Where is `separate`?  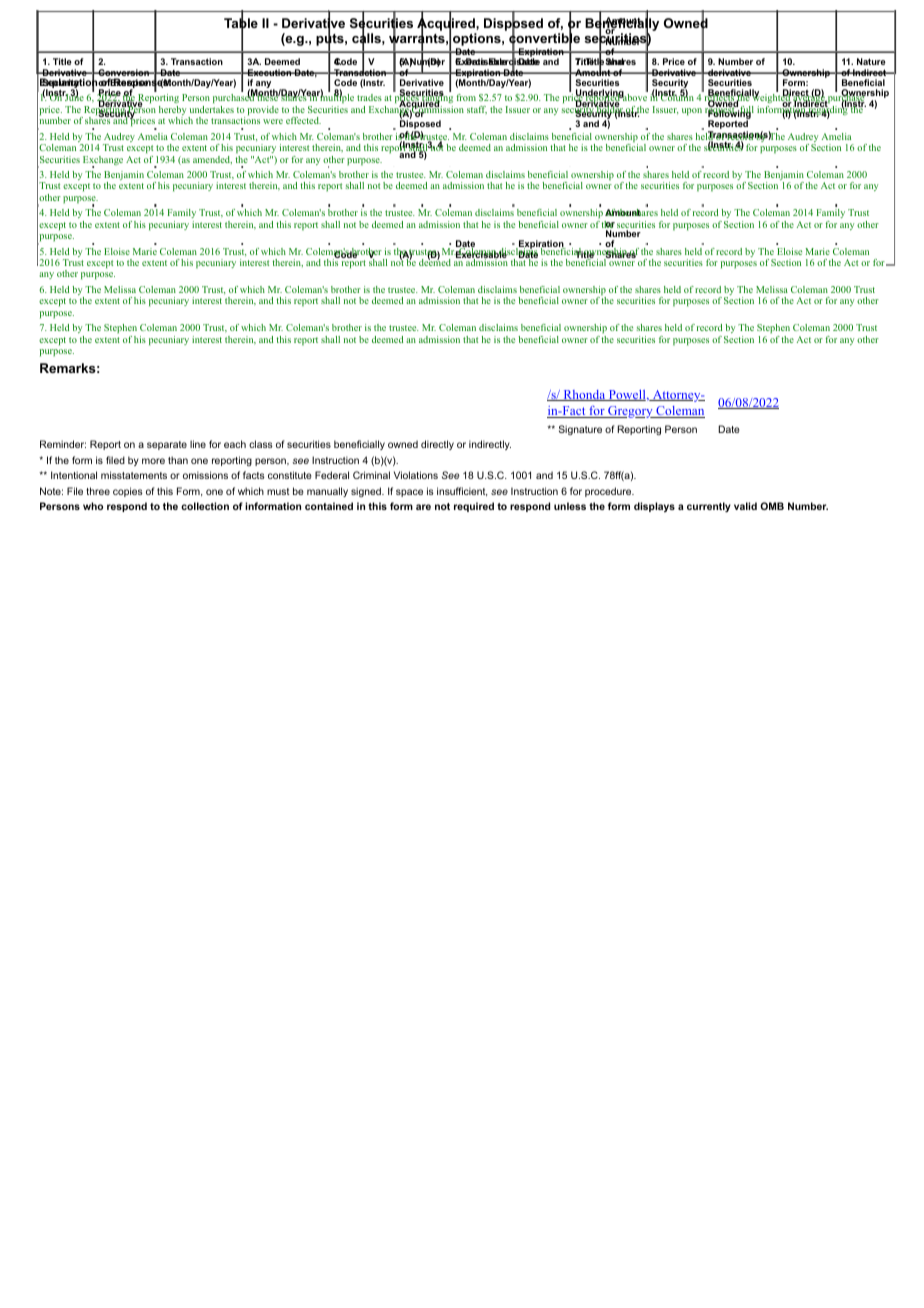
separate is located at coordinates (167, 445).
